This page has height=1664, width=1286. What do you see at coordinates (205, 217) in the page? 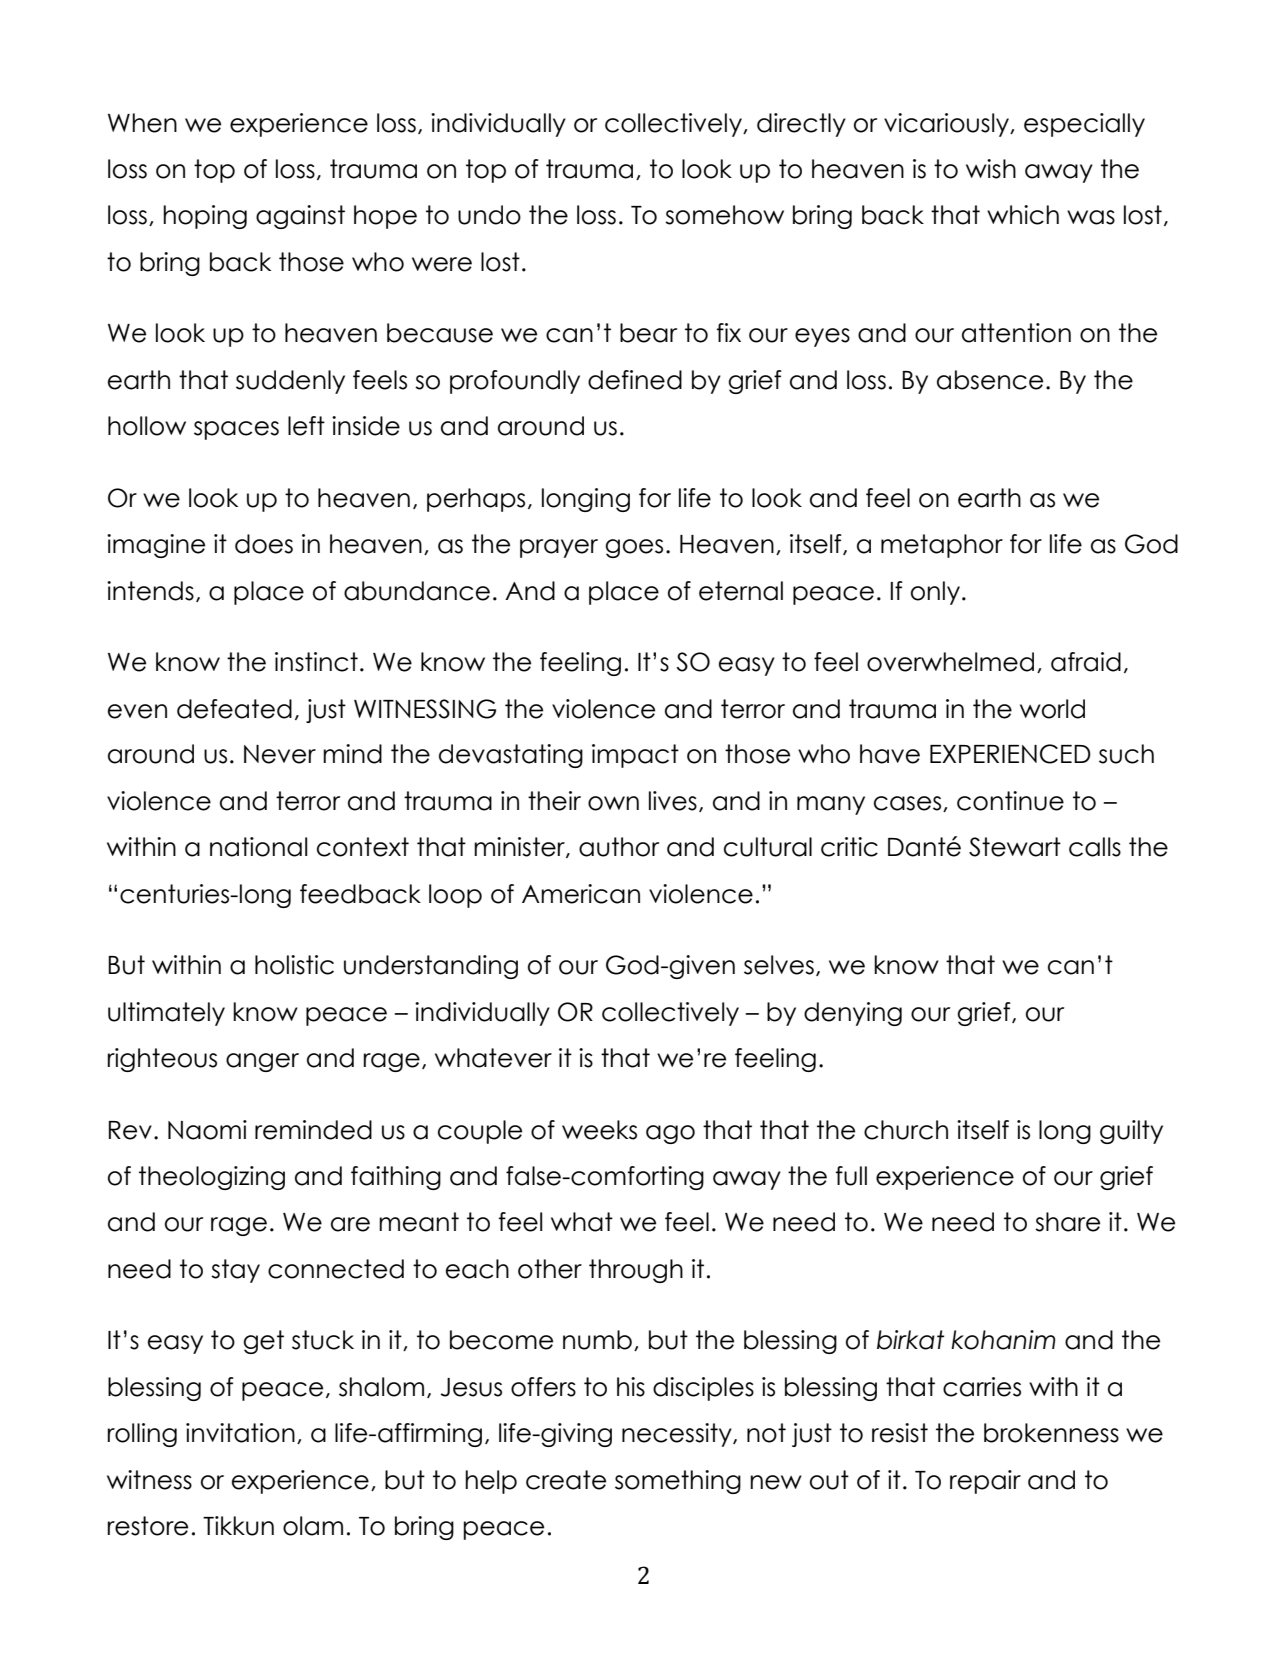
I see `hoping` at bounding box center [205, 217].
